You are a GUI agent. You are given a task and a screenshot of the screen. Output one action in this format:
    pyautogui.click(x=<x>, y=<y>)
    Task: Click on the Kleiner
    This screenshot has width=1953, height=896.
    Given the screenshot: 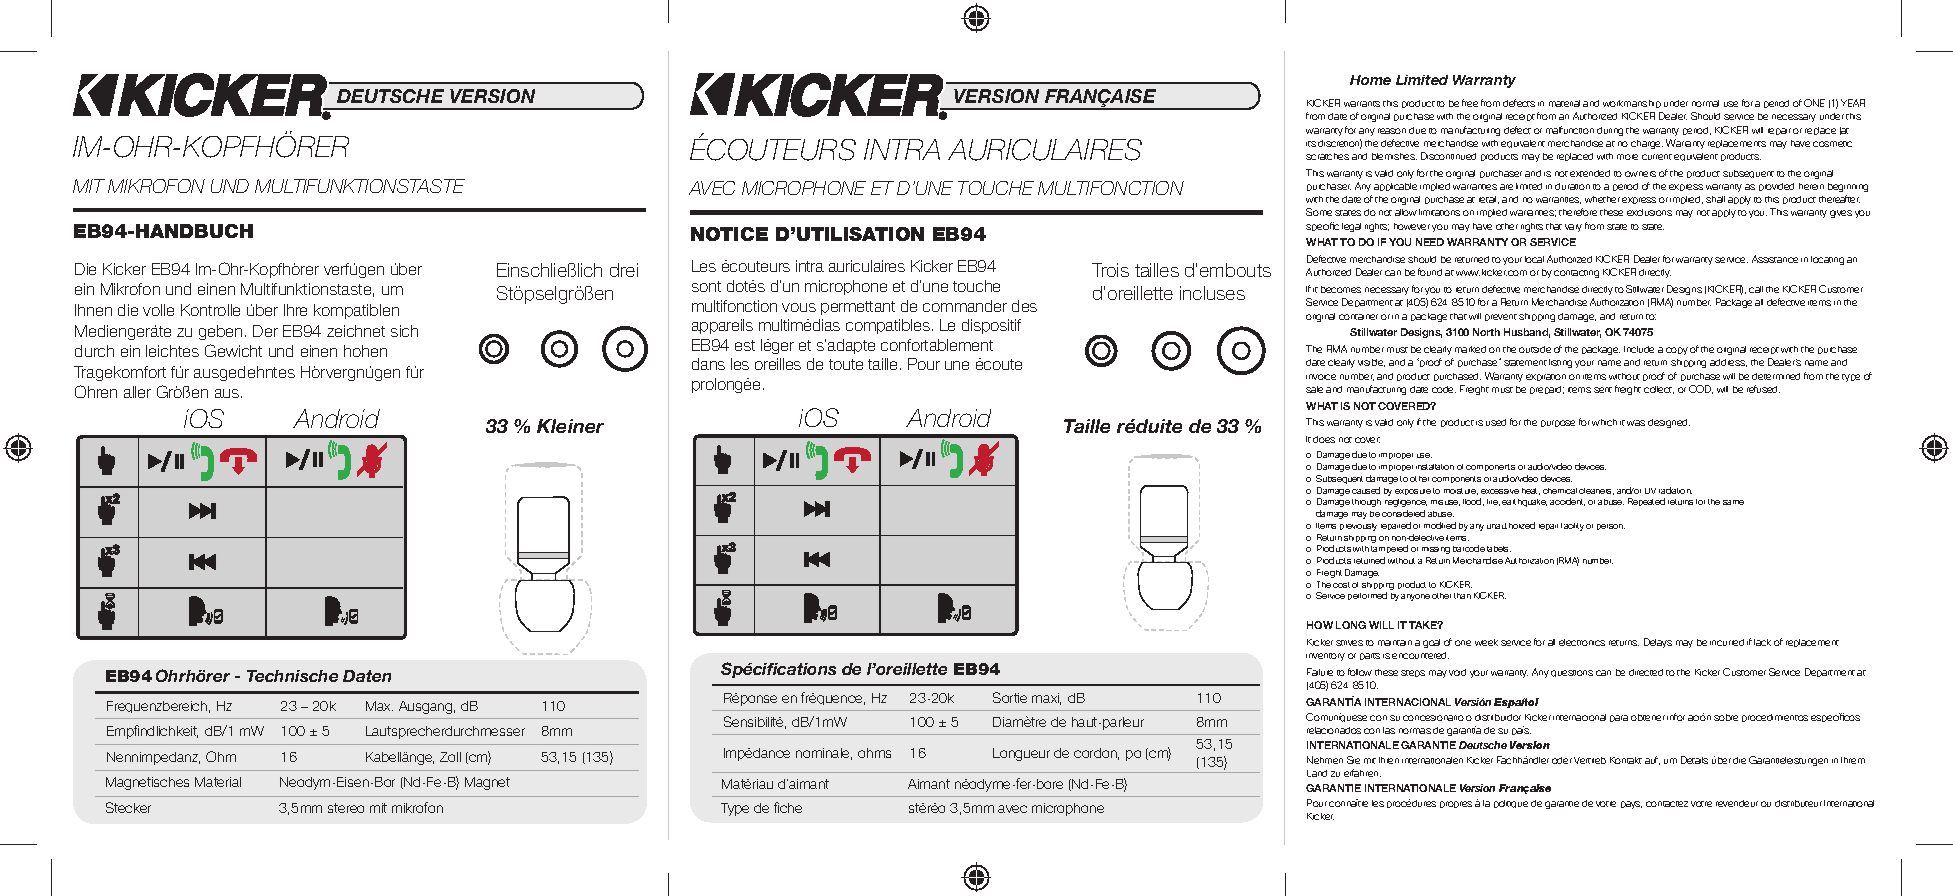 What is the action you would take?
    pyautogui.click(x=570, y=426)
